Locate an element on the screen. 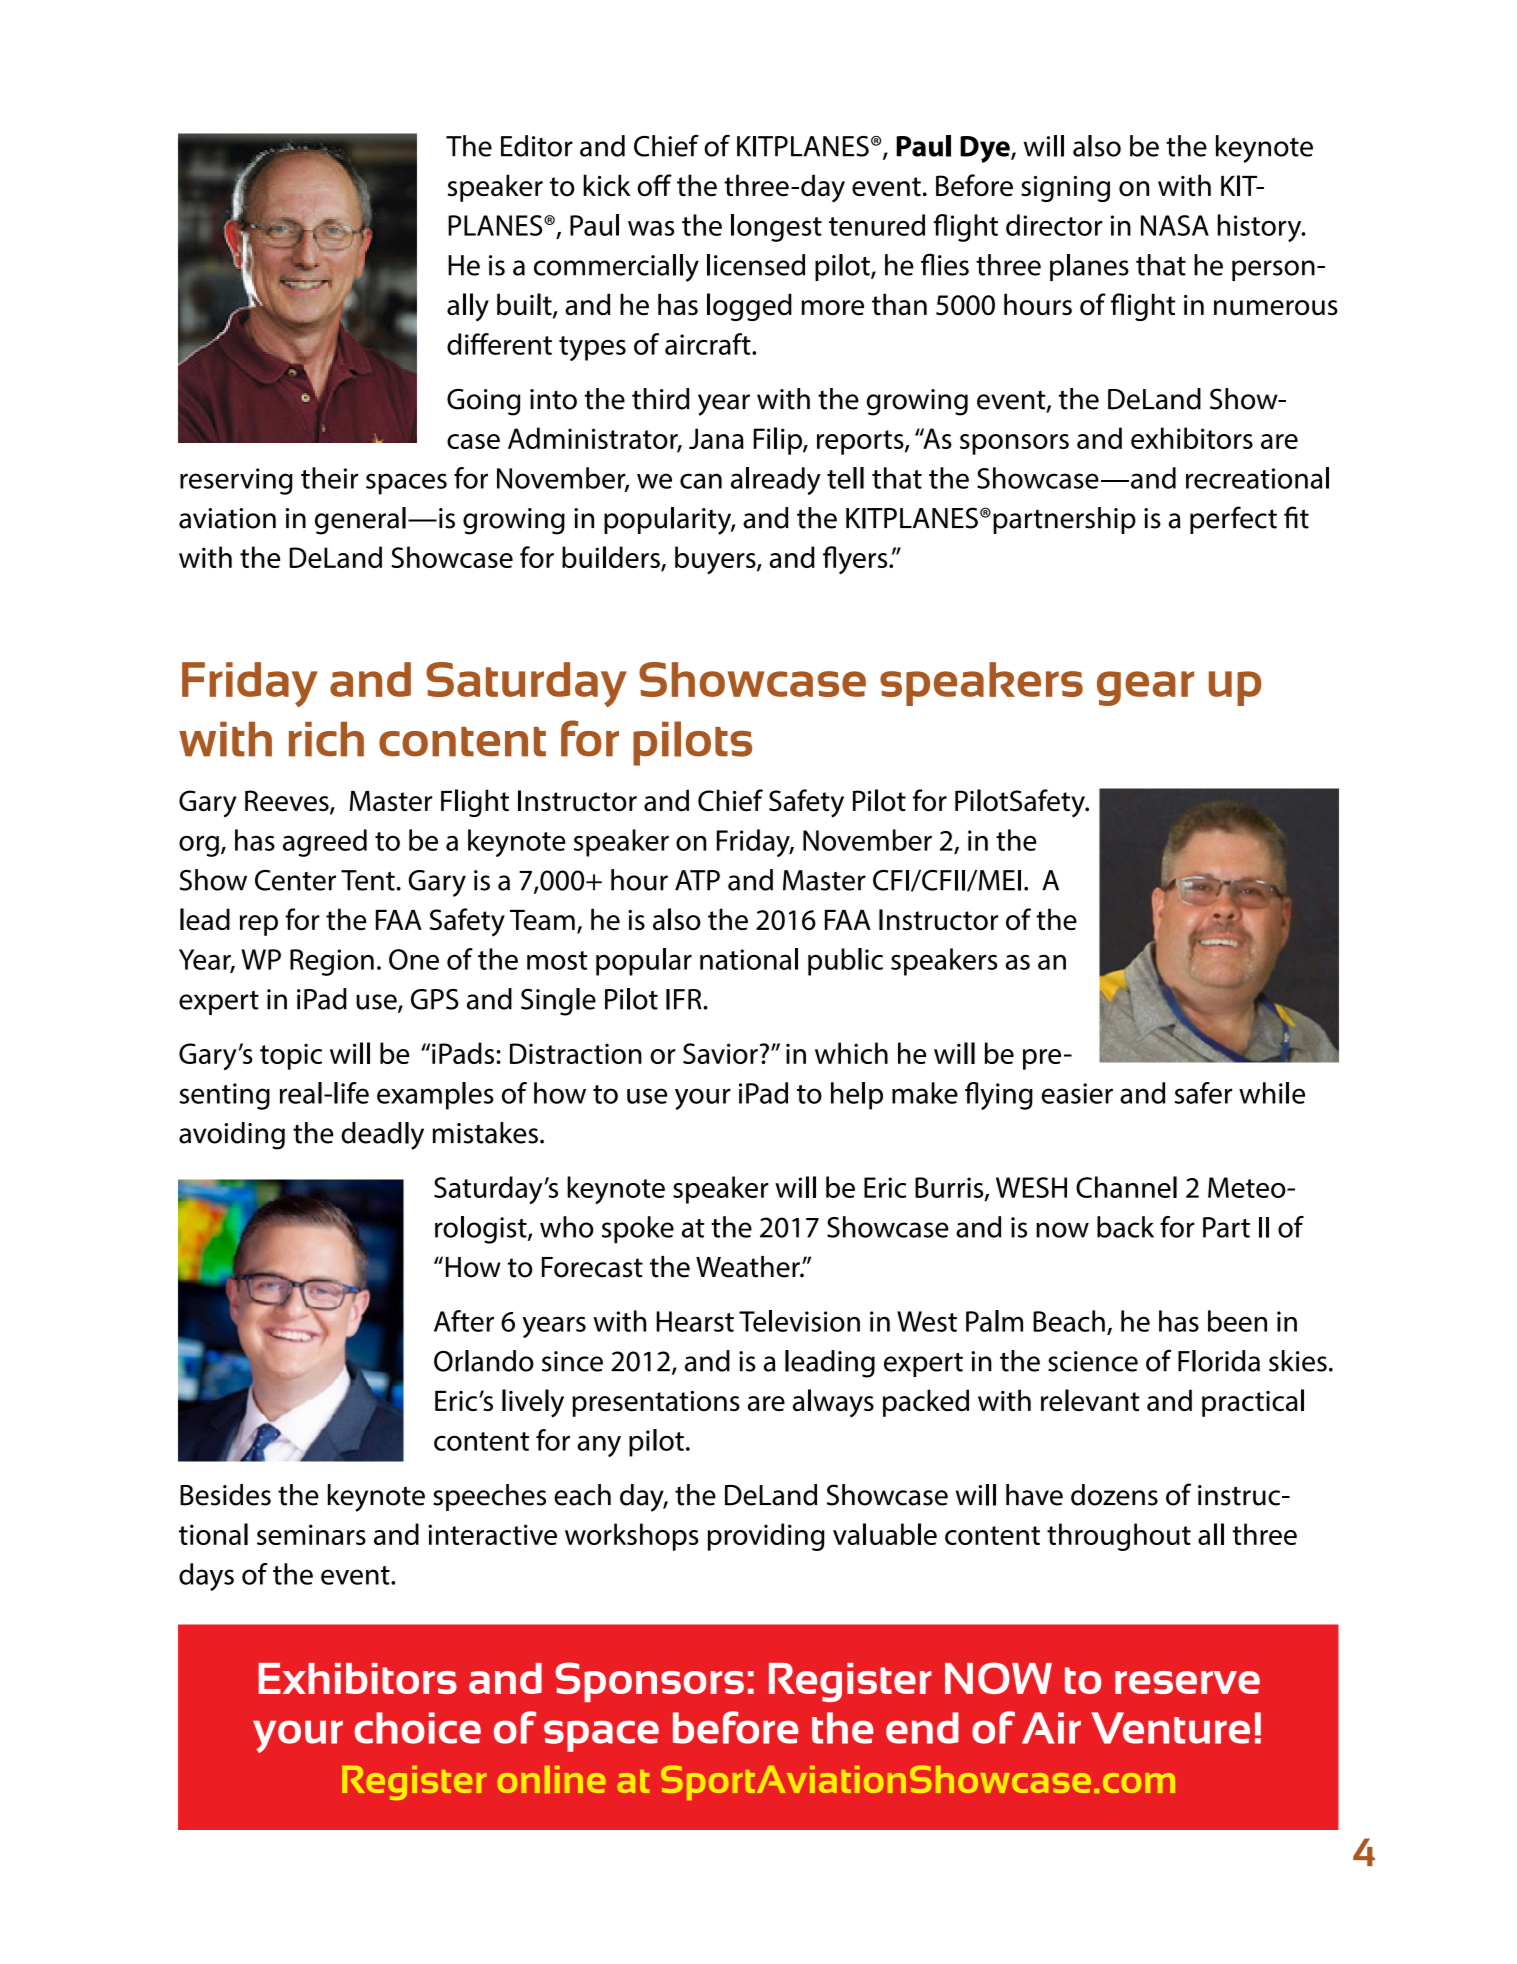 The height and width of the screenshot is (1964, 1517). Editor is located at coordinates (537, 146).
